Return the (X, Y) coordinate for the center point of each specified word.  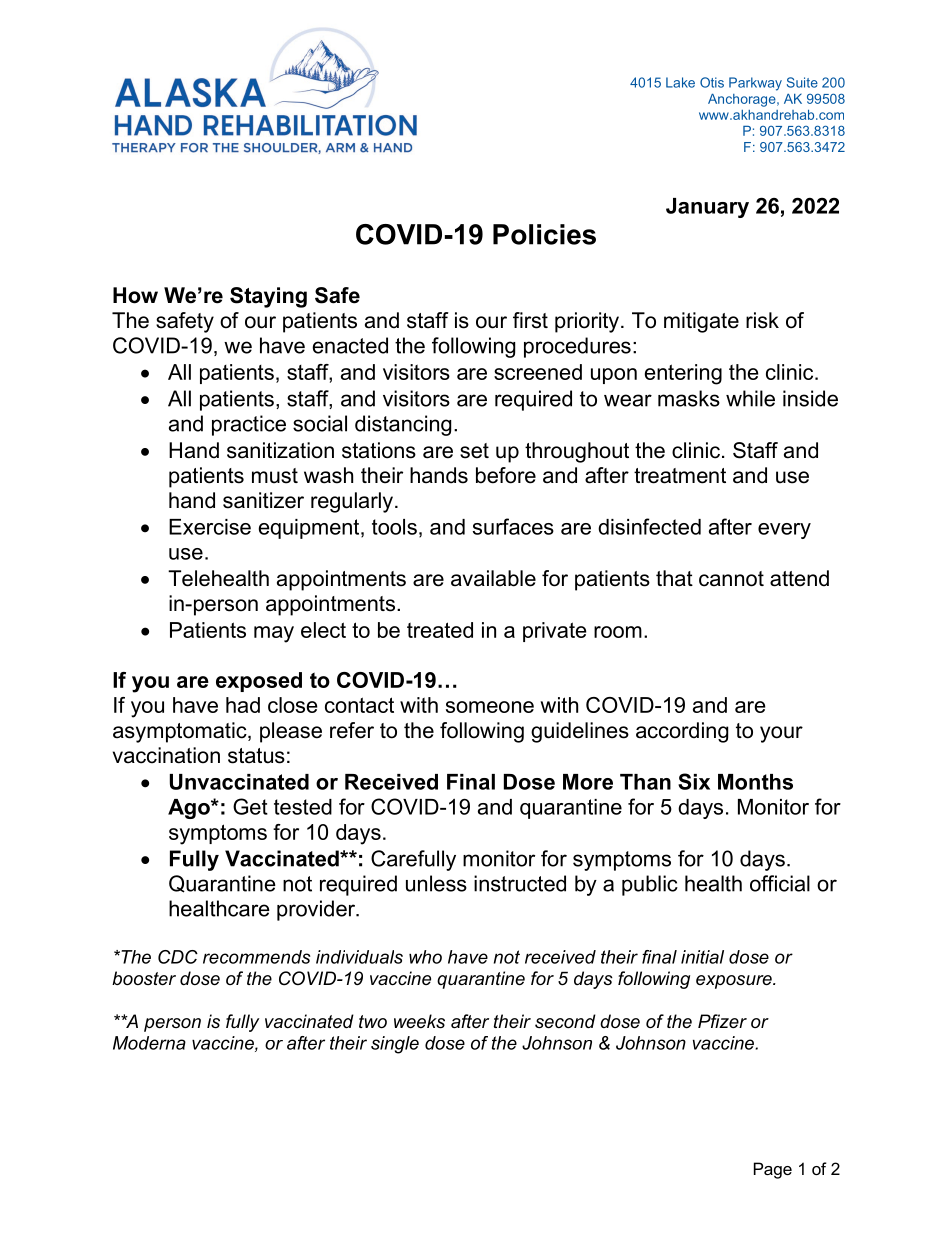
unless (436, 883)
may (274, 634)
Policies (544, 234)
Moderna (149, 1043)
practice (249, 425)
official (780, 883)
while (750, 398)
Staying (268, 297)
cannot (731, 579)
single (395, 1045)
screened (538, 372)
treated (440, 630)
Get (250, 806)
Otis (712, 82)
